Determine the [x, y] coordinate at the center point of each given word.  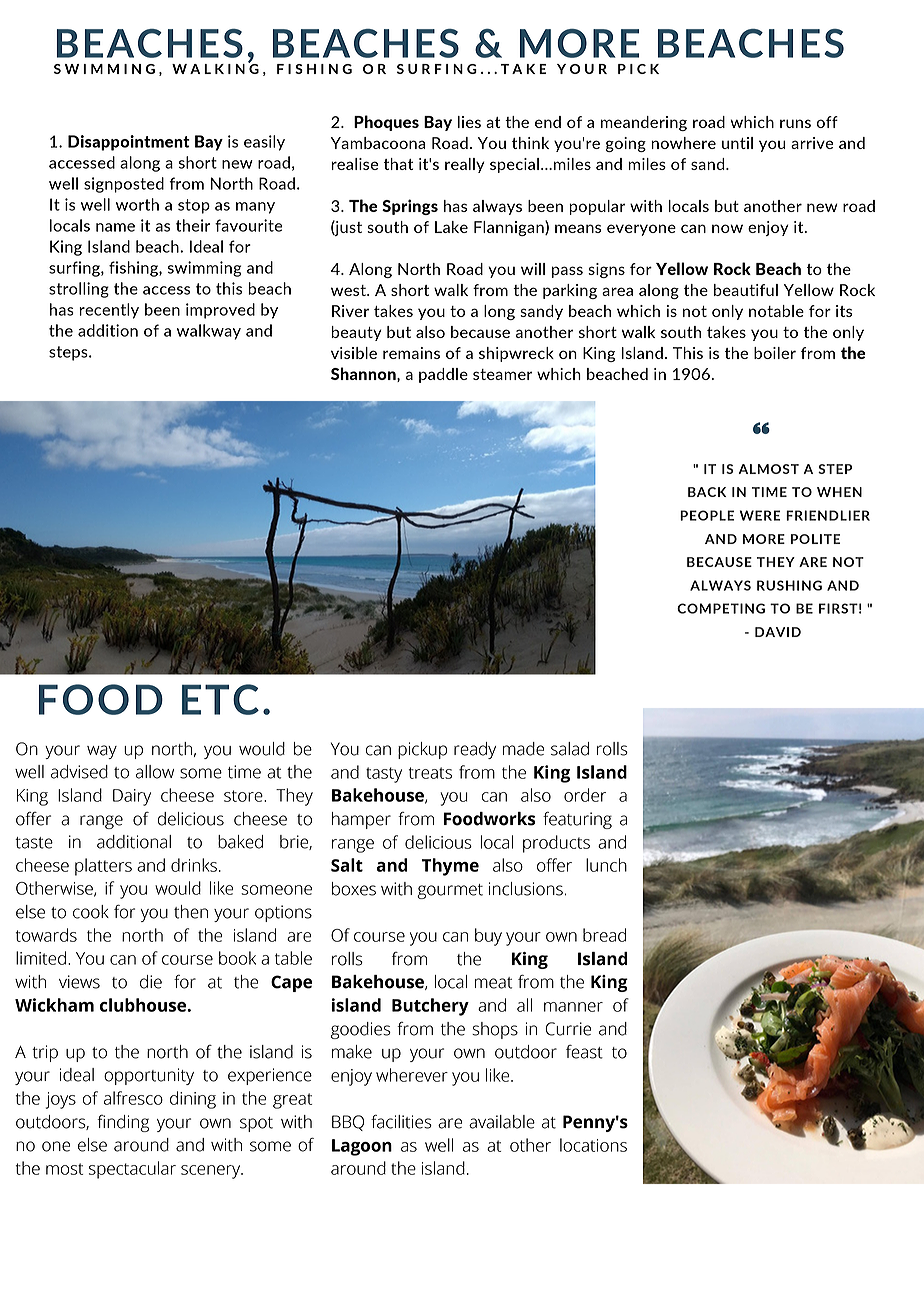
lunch [606, 865]
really [465, 165]
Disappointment [129, 143]
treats [430, 773]
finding [123, 1123]
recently [109, 311]
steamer [502, 374]
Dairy [132, 797]
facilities [401, 1122]
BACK [707, 492]
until [737, 143]
